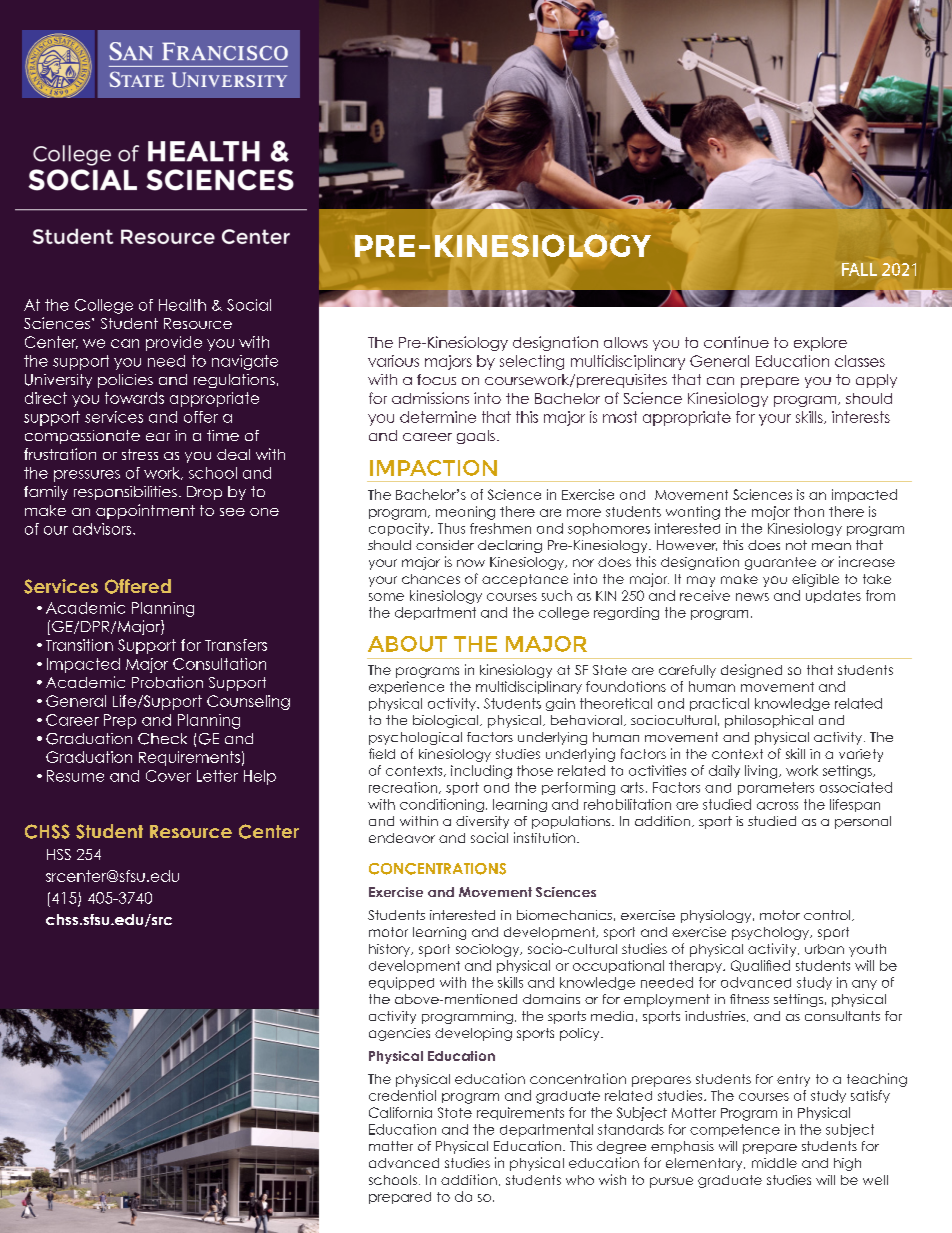  Describe the element at coordinates (162, 739) in the screenshot. I see `Check` at that location.
